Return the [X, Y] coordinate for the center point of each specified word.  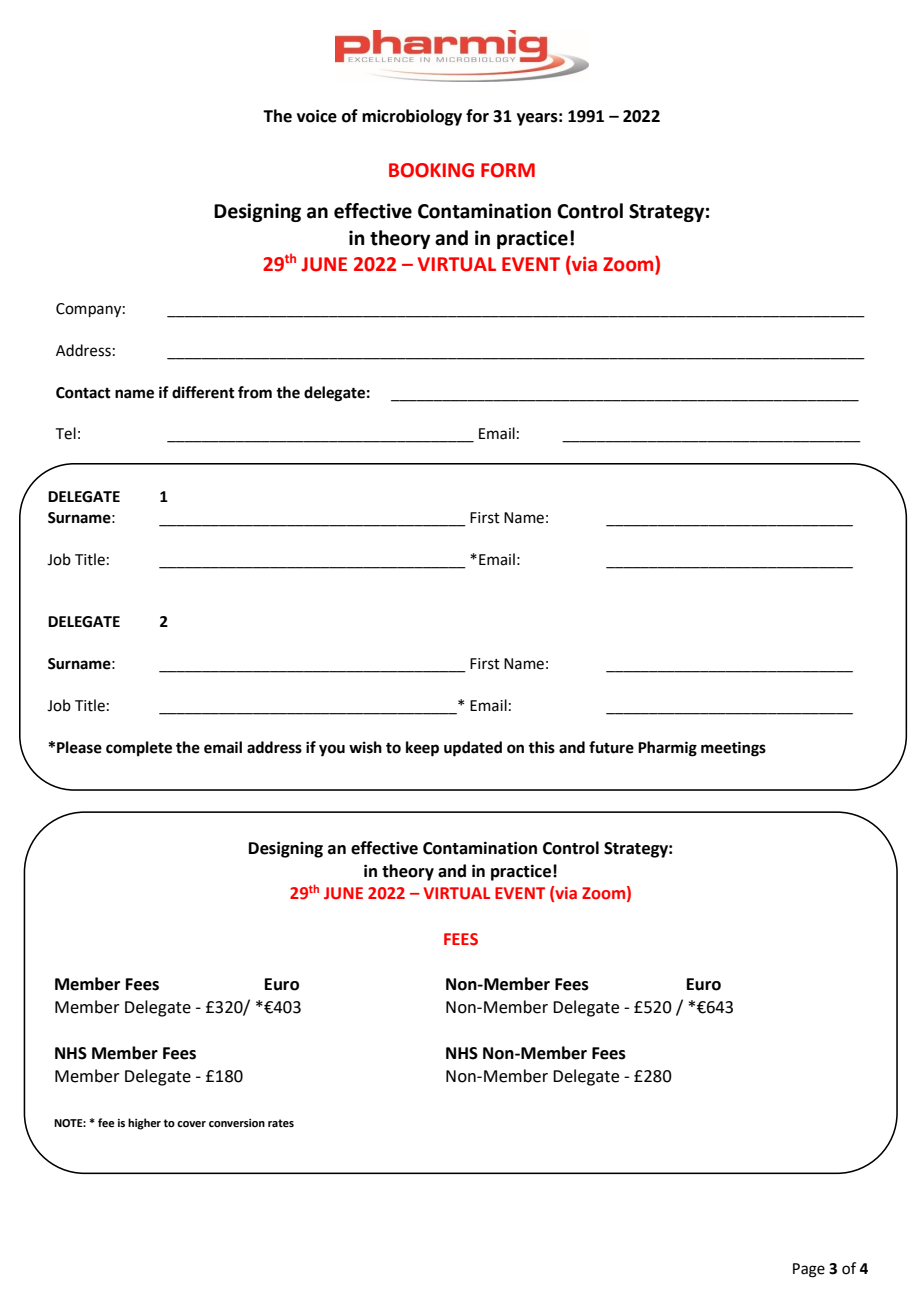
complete [139, 749]
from [255, 392]
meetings [733, 749]
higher [144, 1124]
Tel [66, 433]
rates [281, 1123]
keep [422, 749]
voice [317, 116]
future [611, 747]
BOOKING [431, 170]
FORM [508, 170]
